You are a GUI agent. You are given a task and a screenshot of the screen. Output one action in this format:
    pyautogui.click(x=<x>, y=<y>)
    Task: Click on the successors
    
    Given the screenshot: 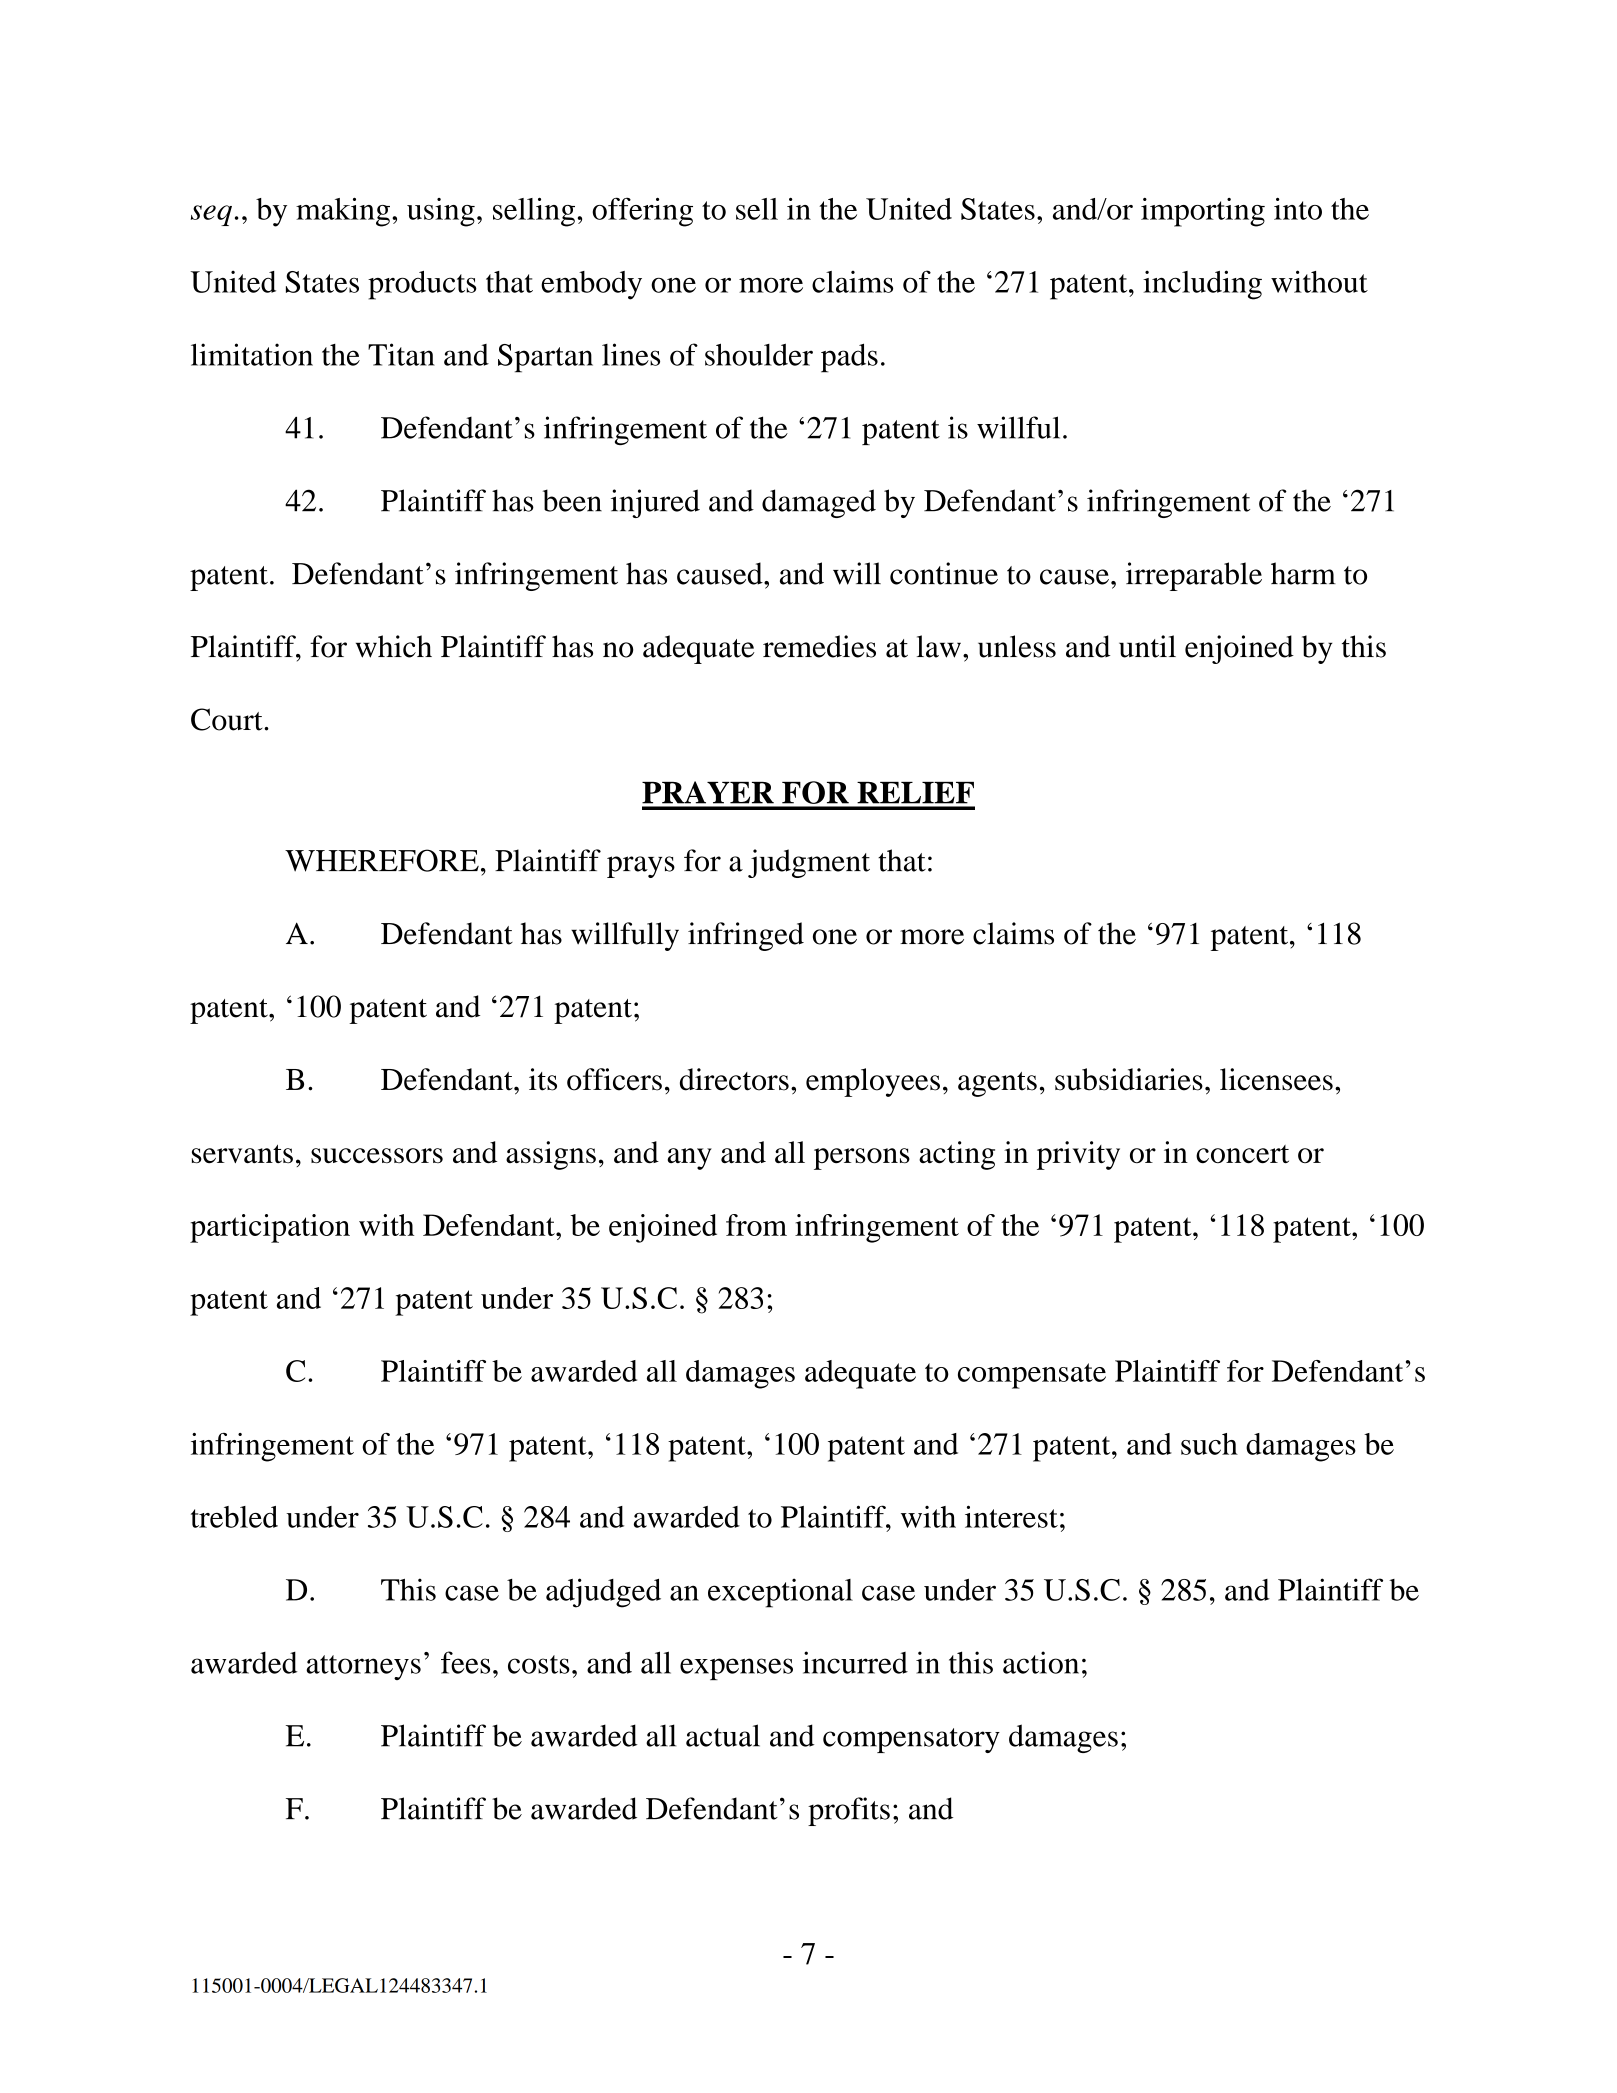 What is the action you would take?
    pyautogui.click(x=377, y=1155)
